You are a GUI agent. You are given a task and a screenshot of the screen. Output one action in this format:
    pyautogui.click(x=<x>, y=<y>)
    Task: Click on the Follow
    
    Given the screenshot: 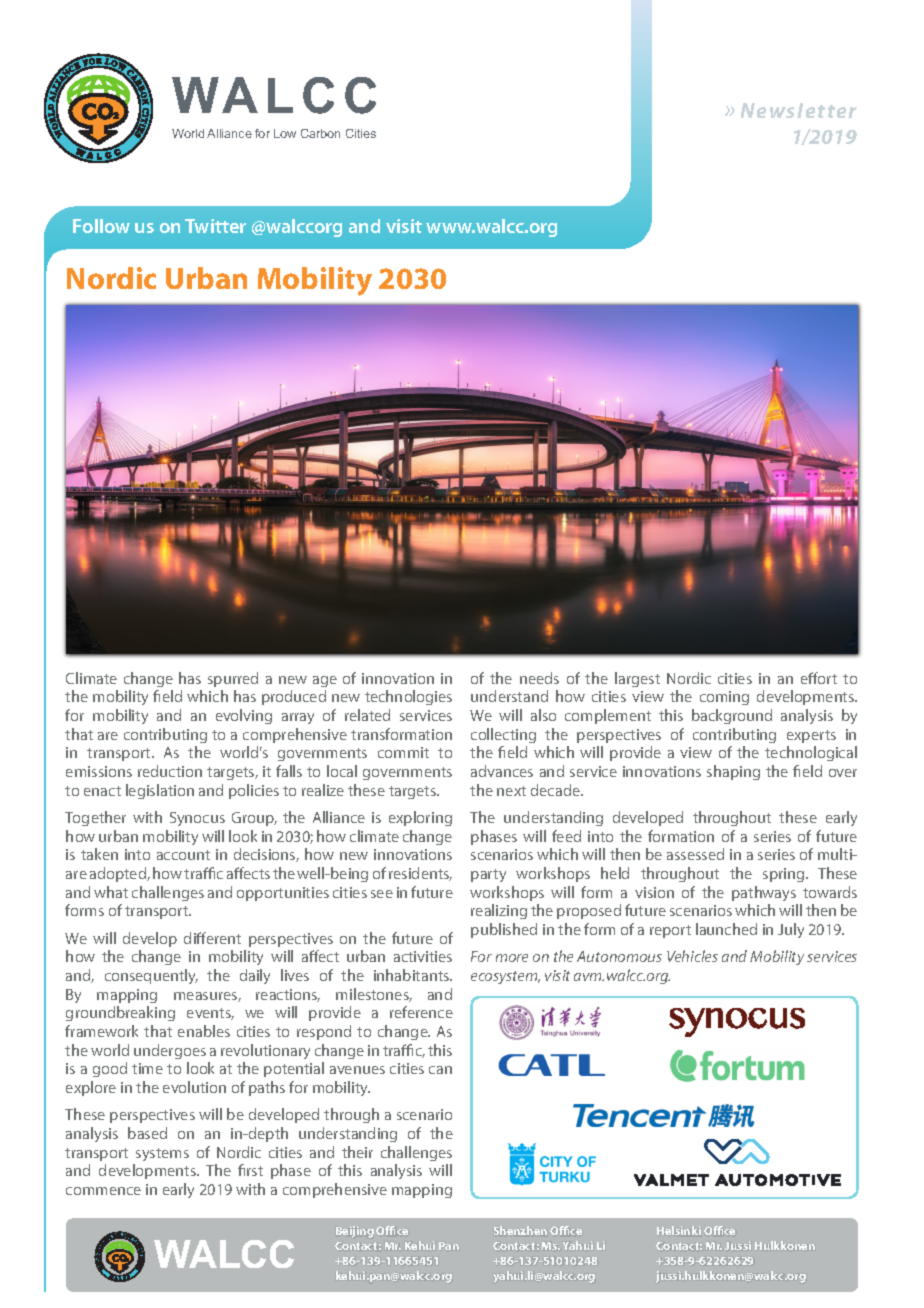 What is the action you would take?
    pyautogui.click(x=101, y=226)
